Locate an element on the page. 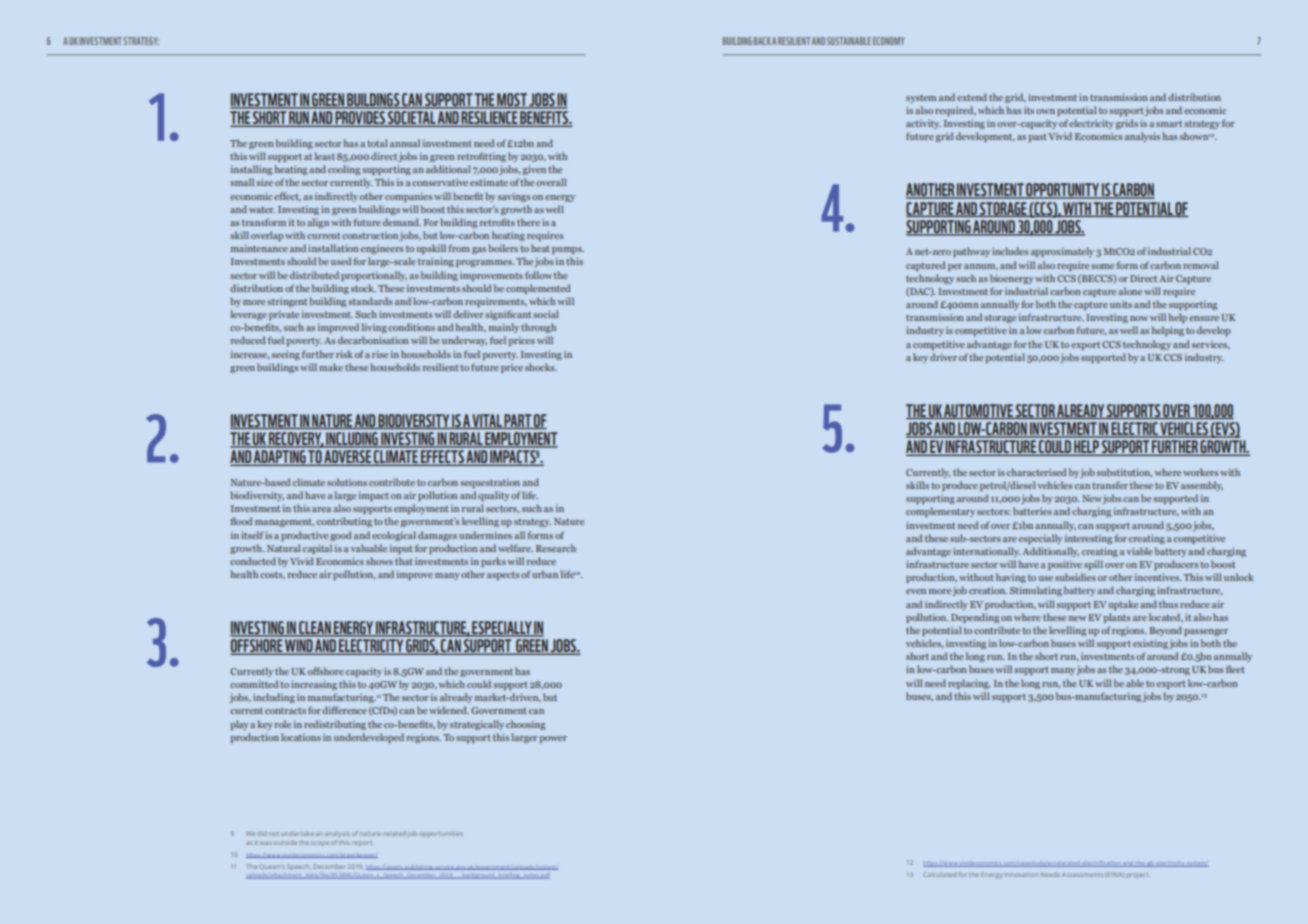 The image size is (1308, 924). total is located at coordinates (377, 143).
